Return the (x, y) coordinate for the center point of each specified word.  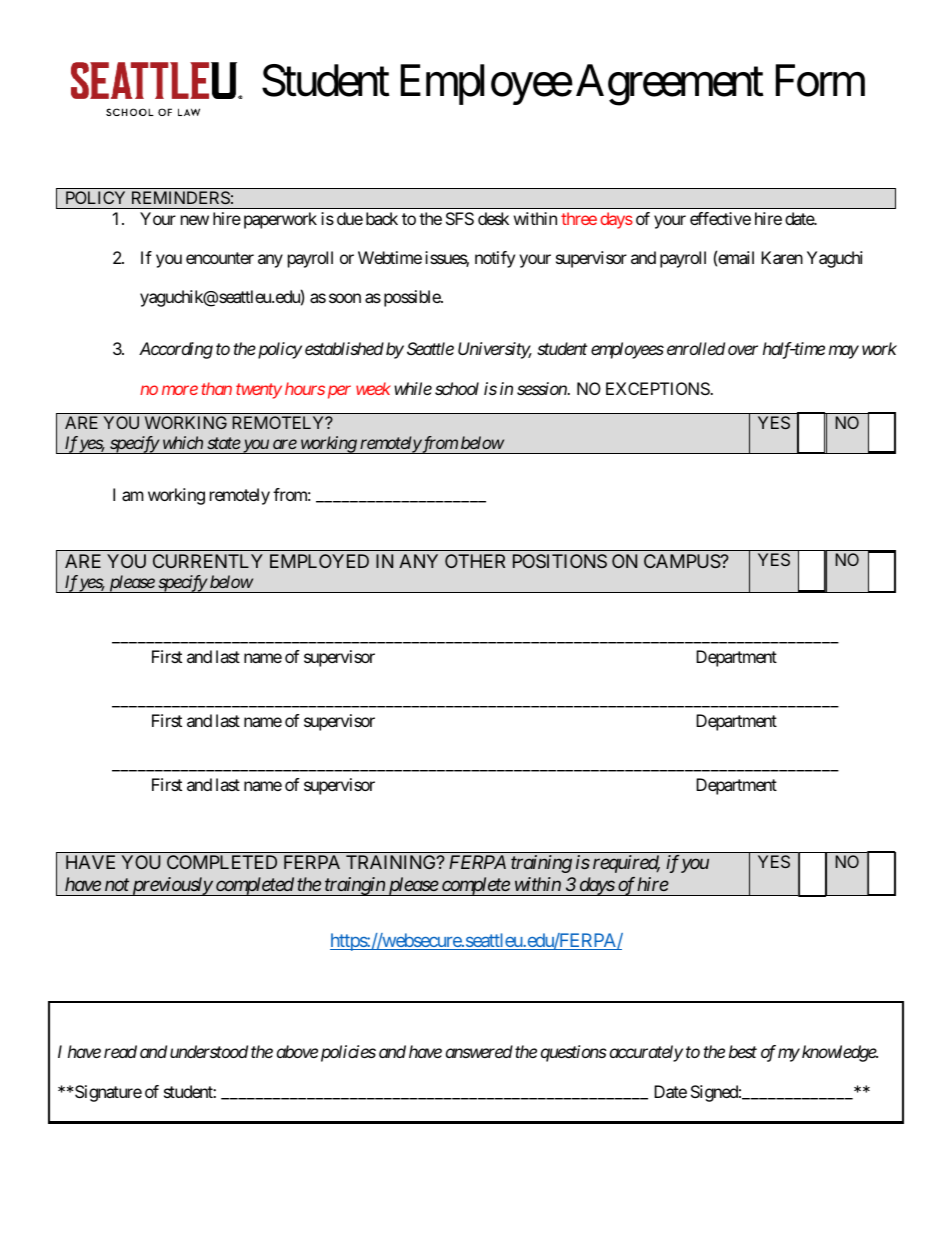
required (626, 864)
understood (209, 1051)
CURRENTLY (208, 561)
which (183, 442)
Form (820, 81)
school (457, 388)
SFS (460, 218)
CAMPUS (682, 561)
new (195, 220)
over (743, 350)
